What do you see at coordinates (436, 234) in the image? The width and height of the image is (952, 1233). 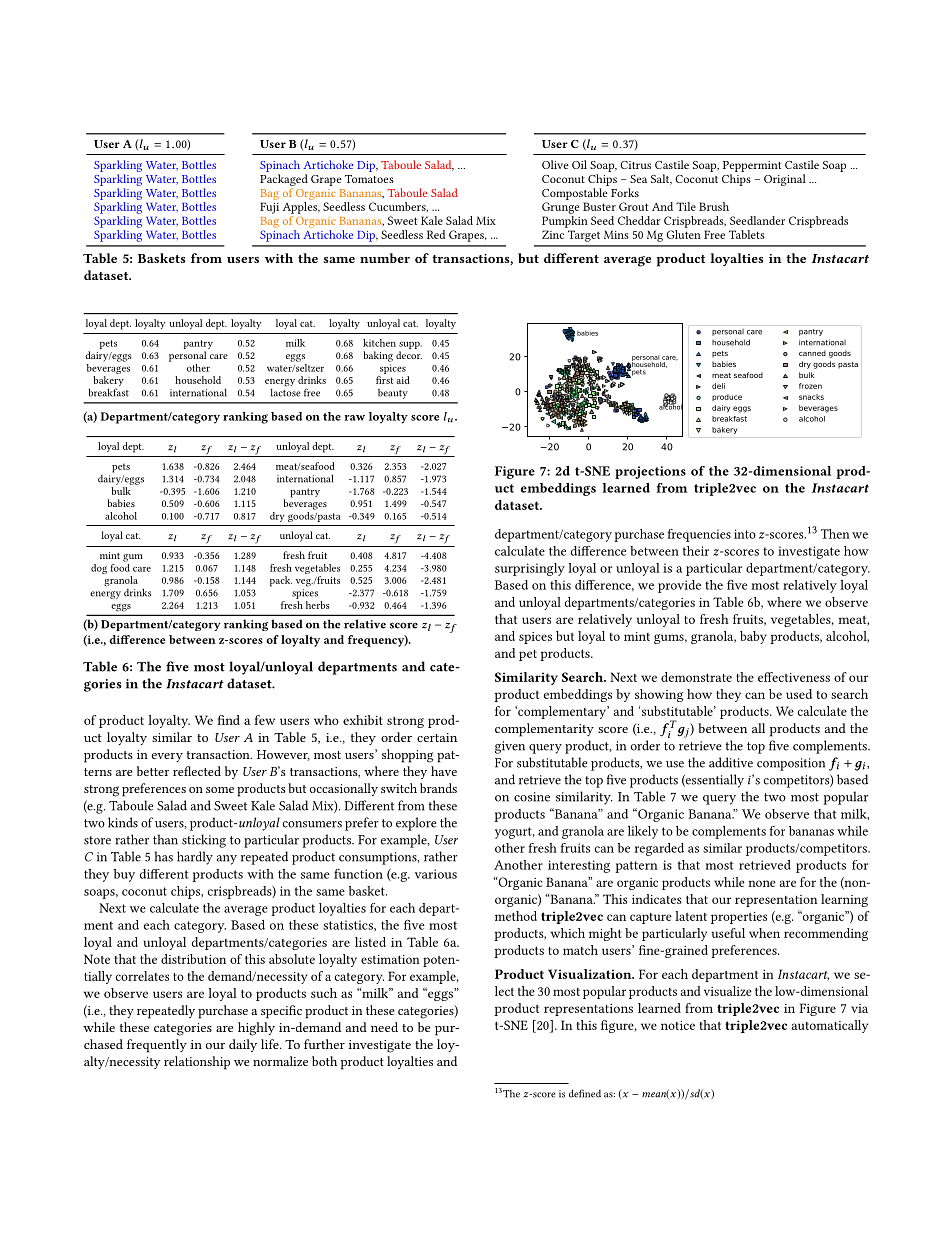 I see `Red` at bounding box center [436, 234].
